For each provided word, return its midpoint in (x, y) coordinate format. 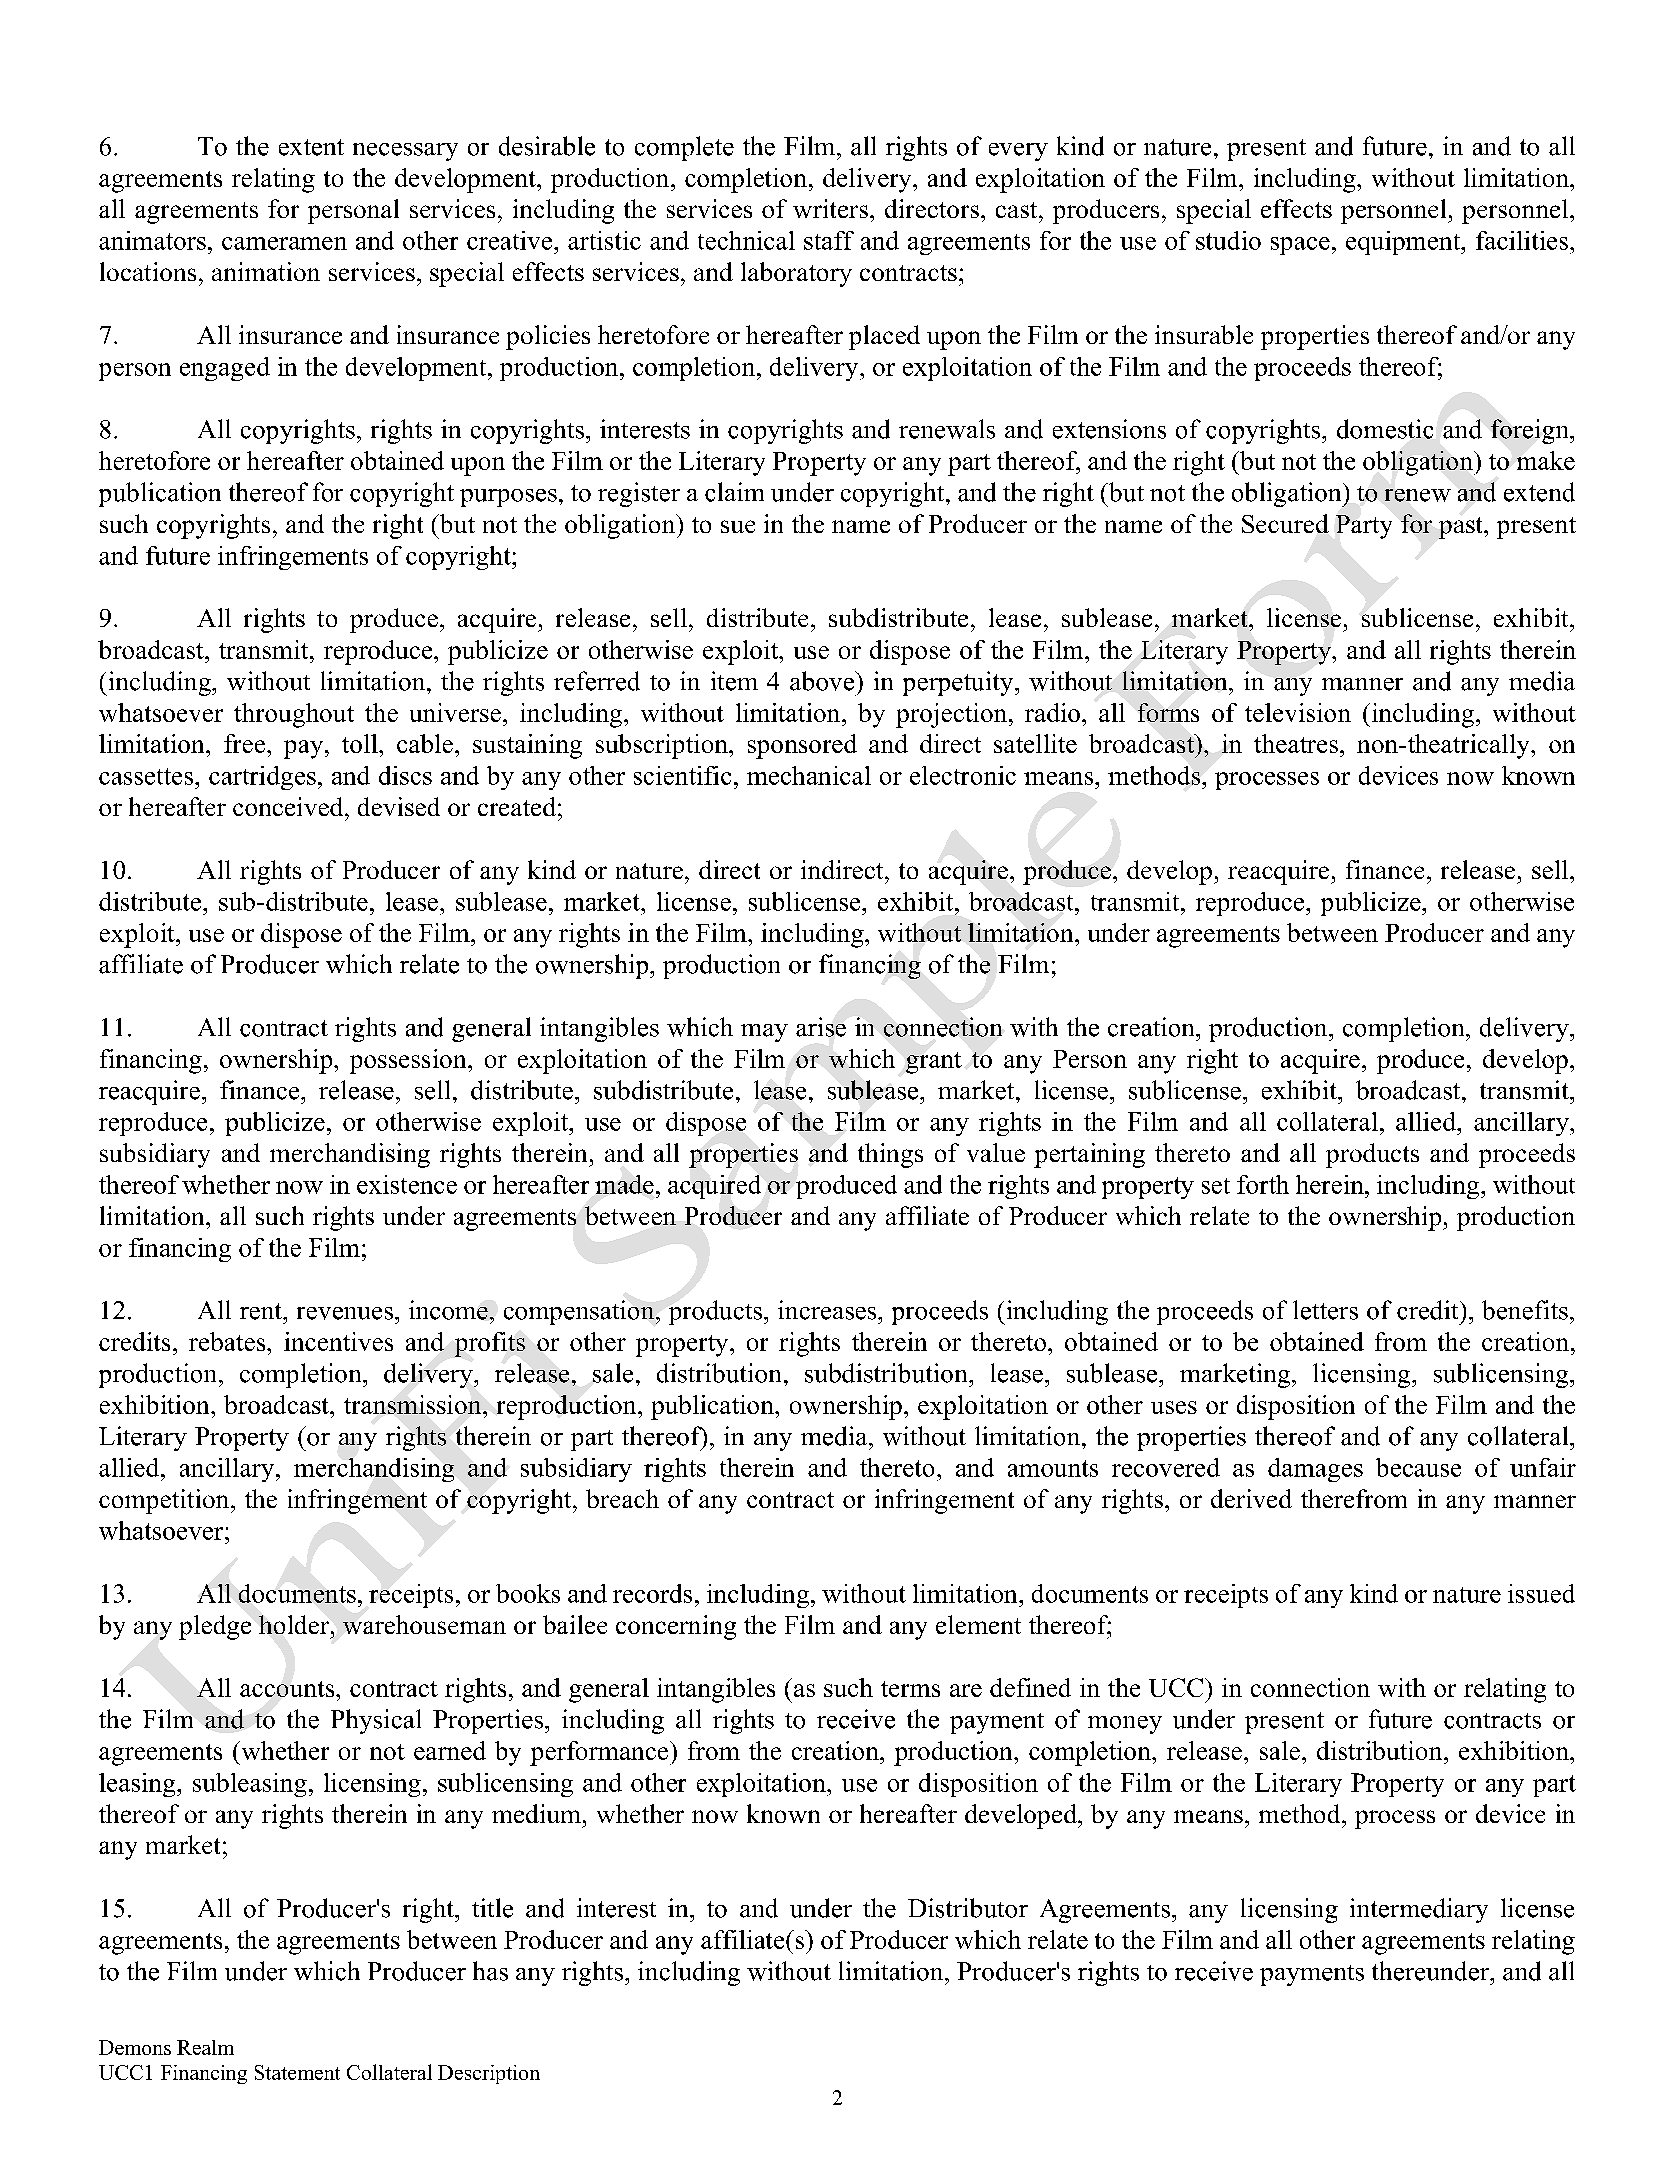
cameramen (284, 243)
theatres (1296, 743)
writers (830, 208)
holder (295, 1624)
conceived (289, 806)
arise (821, 1027)
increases (828, 1310)
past (1462, 528)
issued (1541, 1593)
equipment (1404, 243)
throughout (294, 715)
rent (262, 1311)
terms (910, 1689)
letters (1325, 1310)
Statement (297, 2072)
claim (734, 492)
